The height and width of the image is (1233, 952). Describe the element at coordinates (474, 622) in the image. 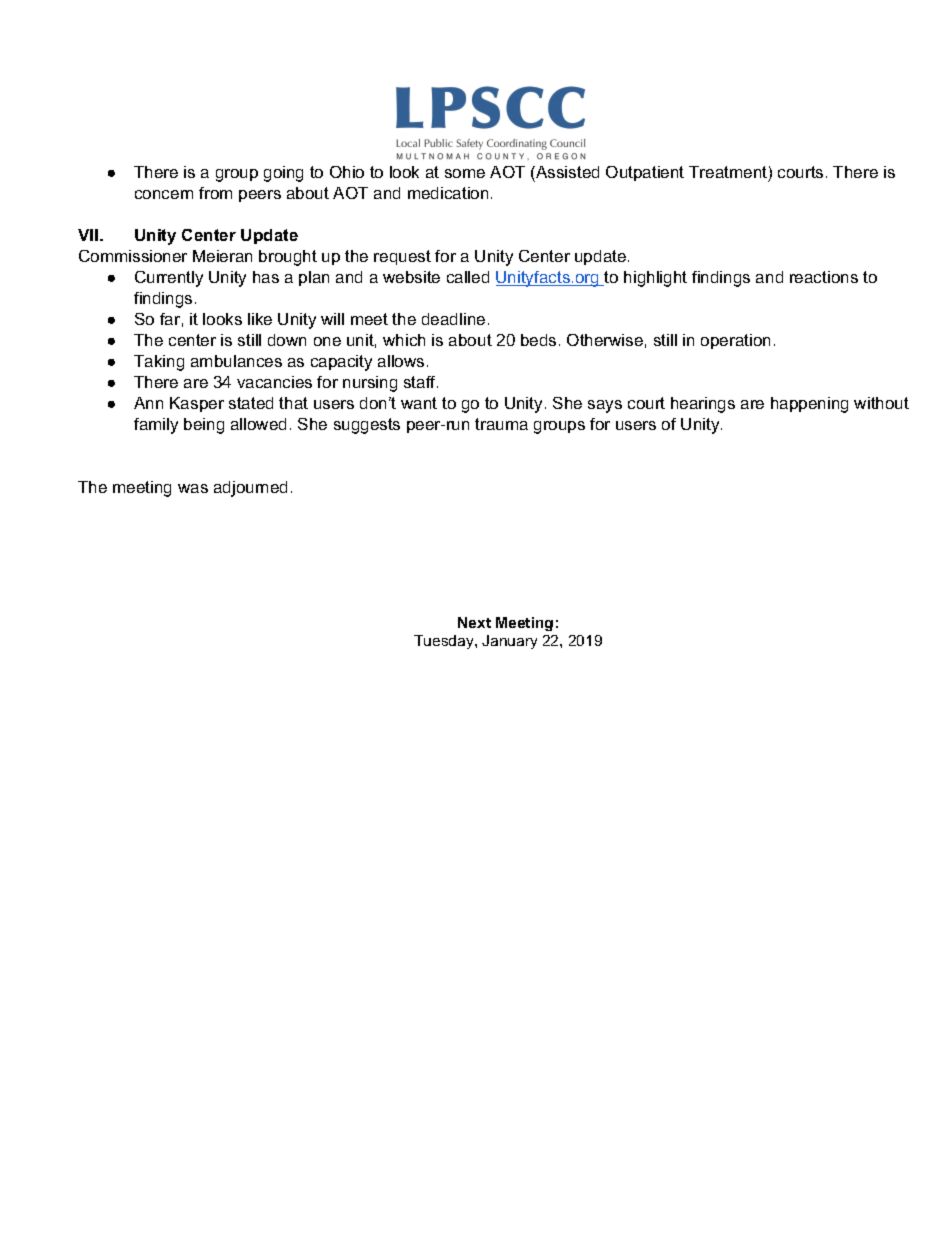

I see `Next` at that location.
